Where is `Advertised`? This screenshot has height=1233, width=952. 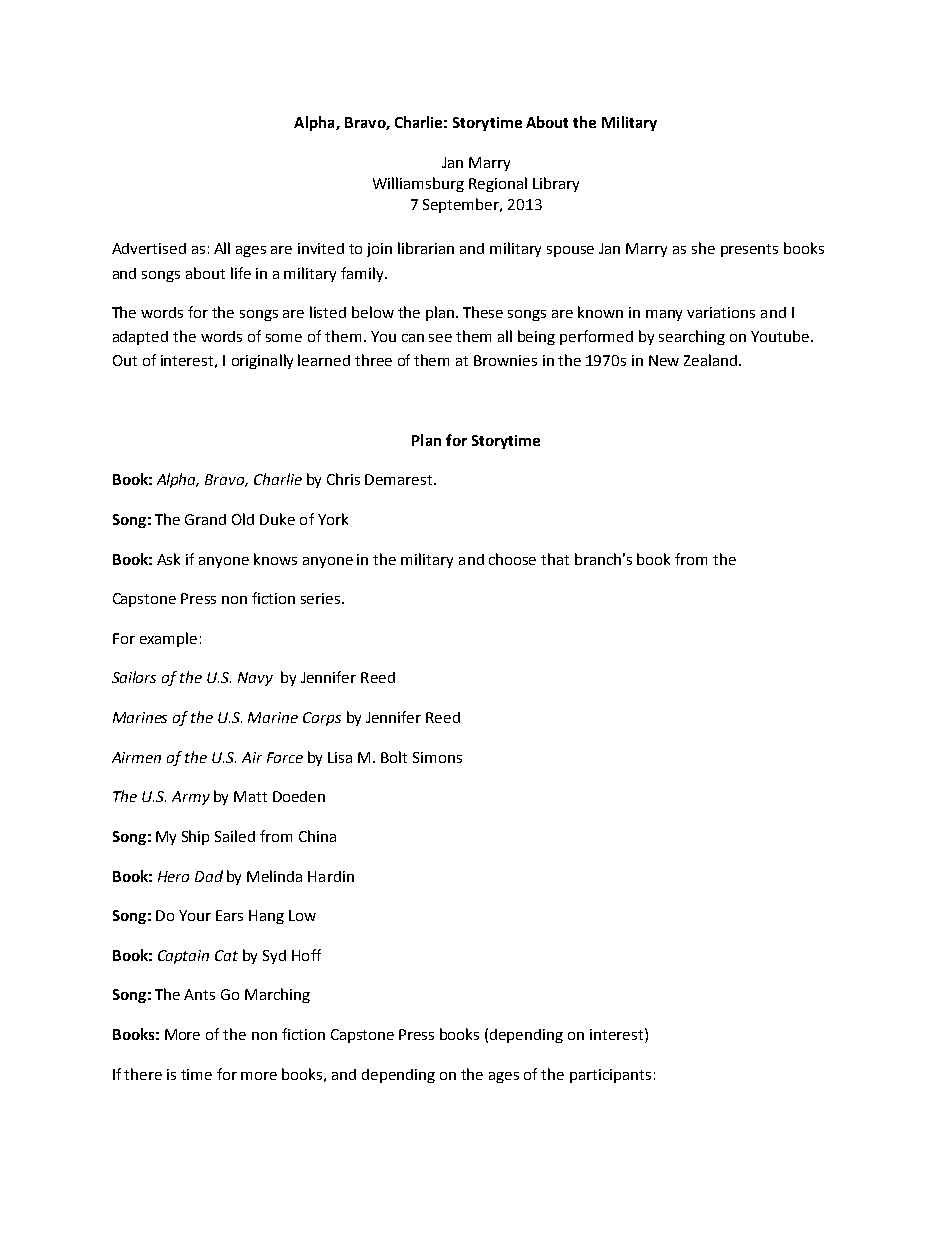
Advertised is located at coordinates (149, 248).
